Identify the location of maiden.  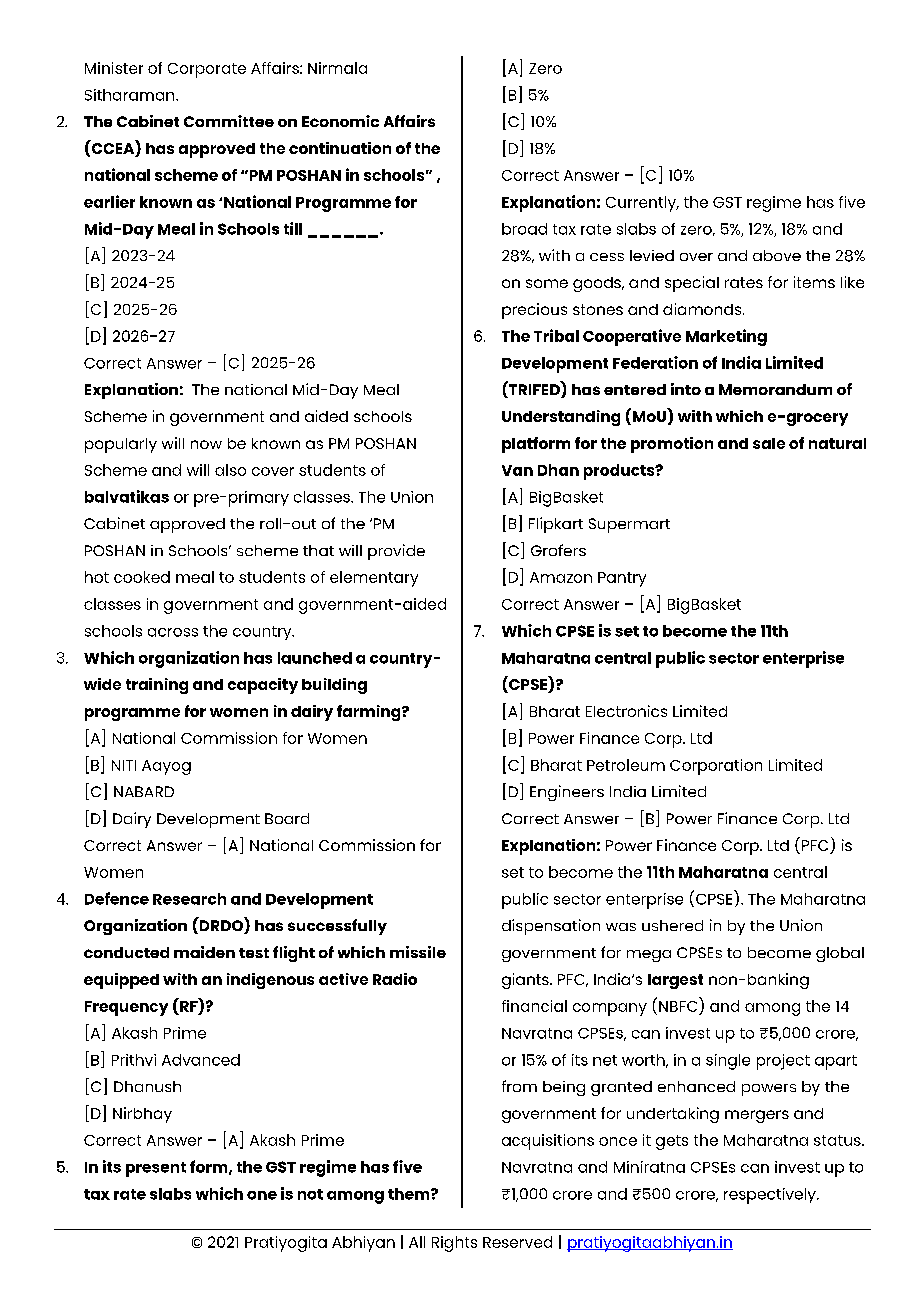
(204, 952).
